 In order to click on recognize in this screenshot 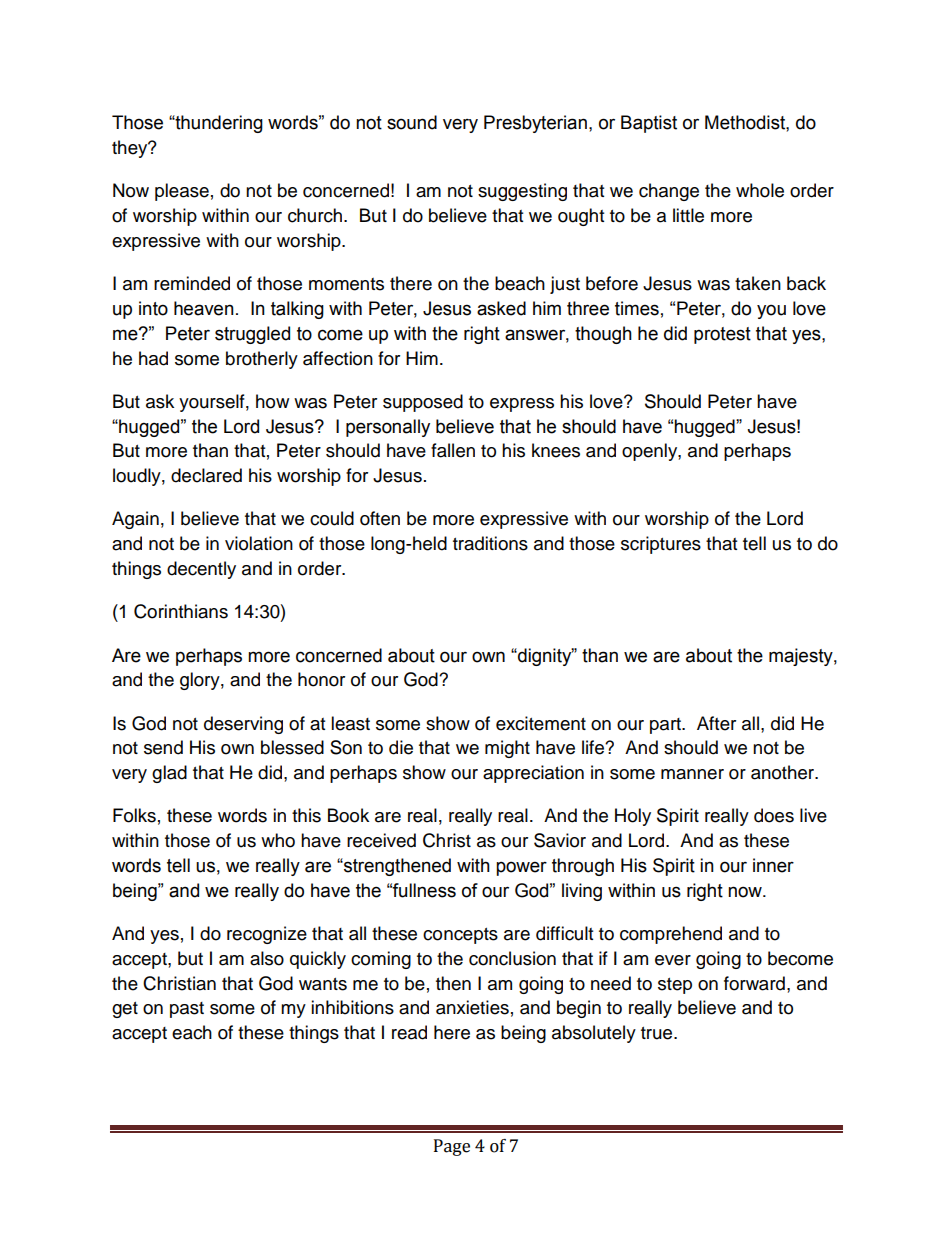, I will do `click(267, 935)`.
